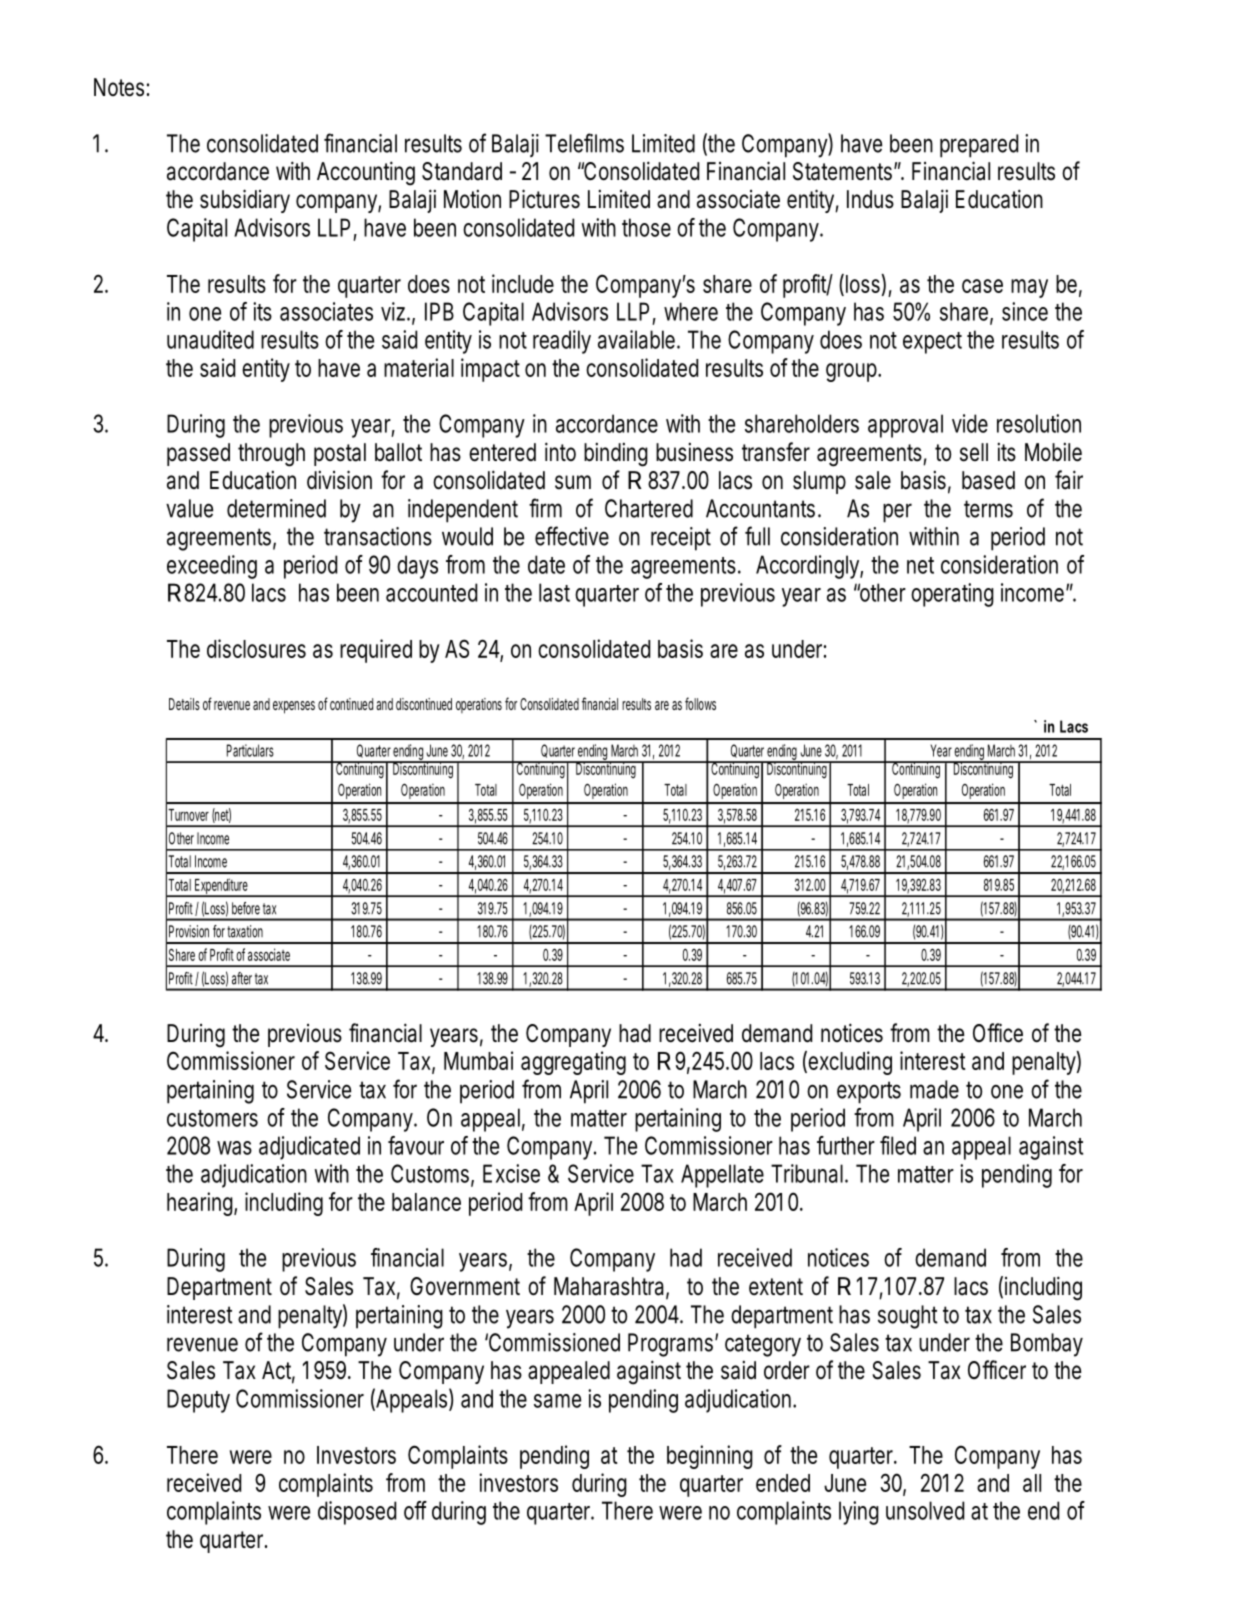 Image resolution: width=1248 pixels, height=1615 pixels. What do you see at coordinates (554, 592) in the document?
I see `last` at bounding box center [554, 592].
